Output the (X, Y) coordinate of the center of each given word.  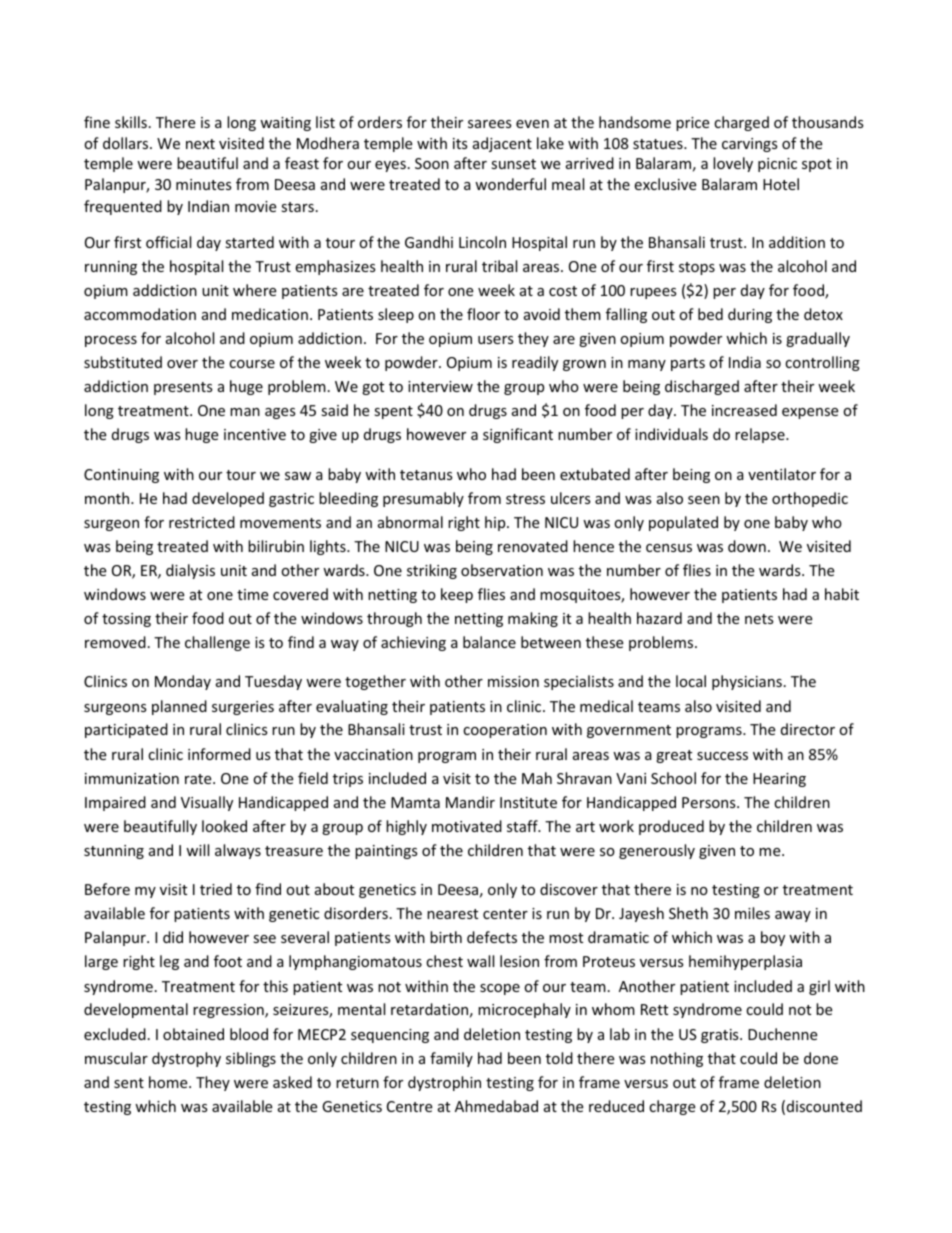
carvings (750, 145)
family (451, 1059)
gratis (721, 1036)
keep (457, 595)
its (460, 143)
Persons (710, 802)
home (169, 1082)
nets (759, 619)
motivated (467, 826)
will (197, 850)
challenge (217, 643)
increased (744, 410)
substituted (123, 362)
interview (440, 386)
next (200, 144)
